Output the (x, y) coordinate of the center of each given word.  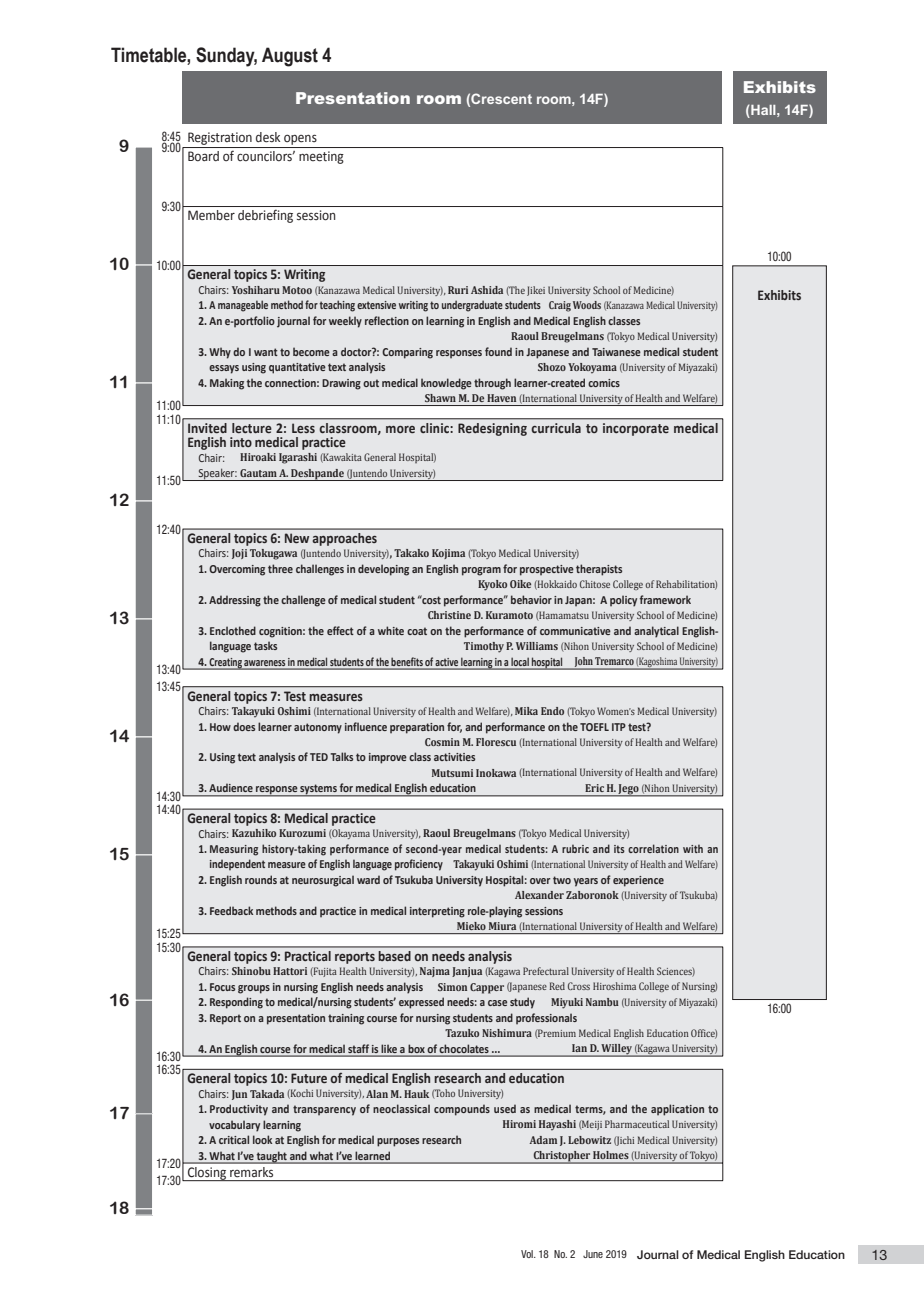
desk (268, 137)
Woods (587, 305)
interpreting (437, 912)
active (447, 662)
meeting (321, 157)
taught (272, 1157)
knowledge (446, 384)
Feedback (231, 910)
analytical (656, 632)
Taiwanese (616, 352)
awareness (264, 663)
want (266, 352)
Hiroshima (614, 986)
